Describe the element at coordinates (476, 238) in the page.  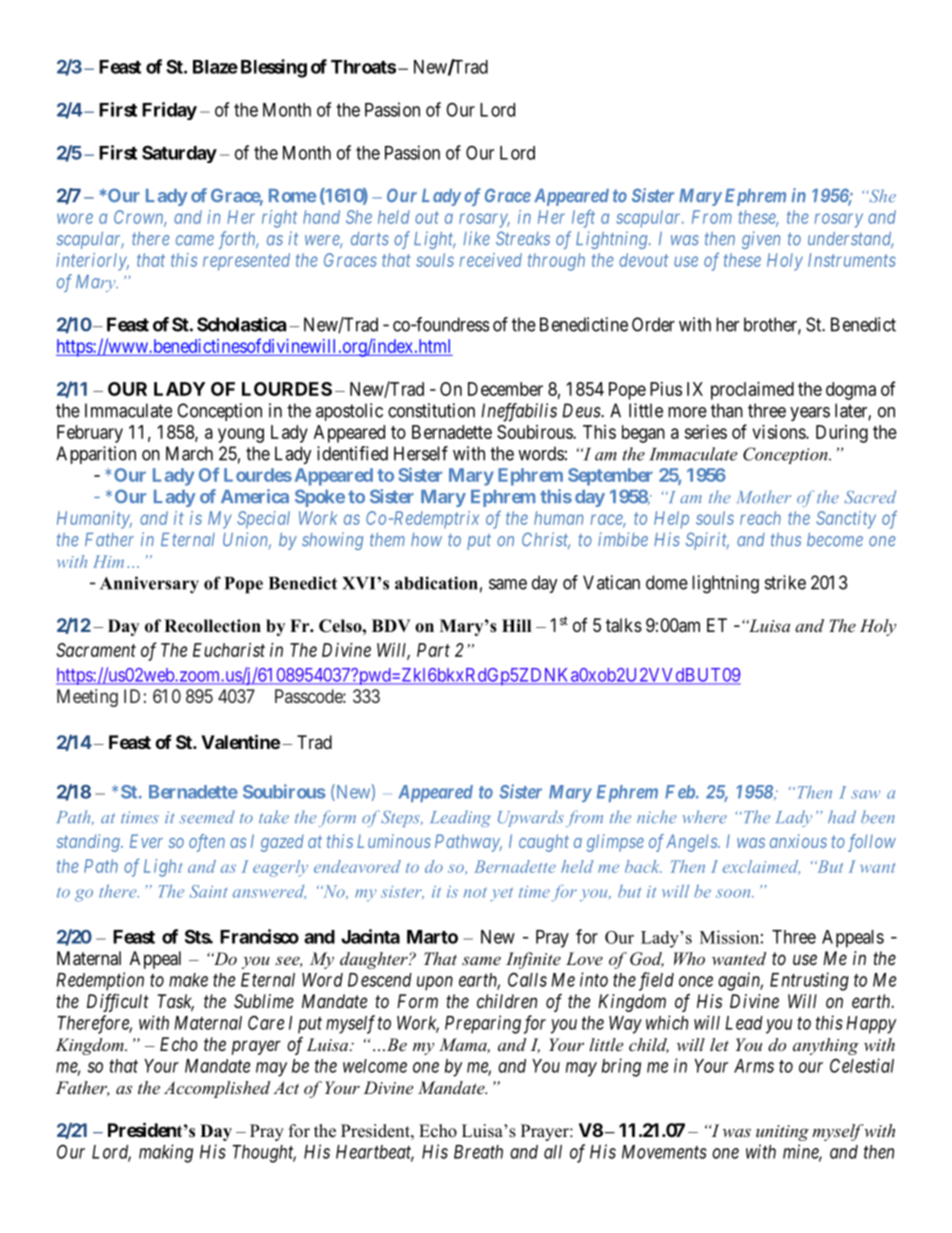
I see `like` at that location.
